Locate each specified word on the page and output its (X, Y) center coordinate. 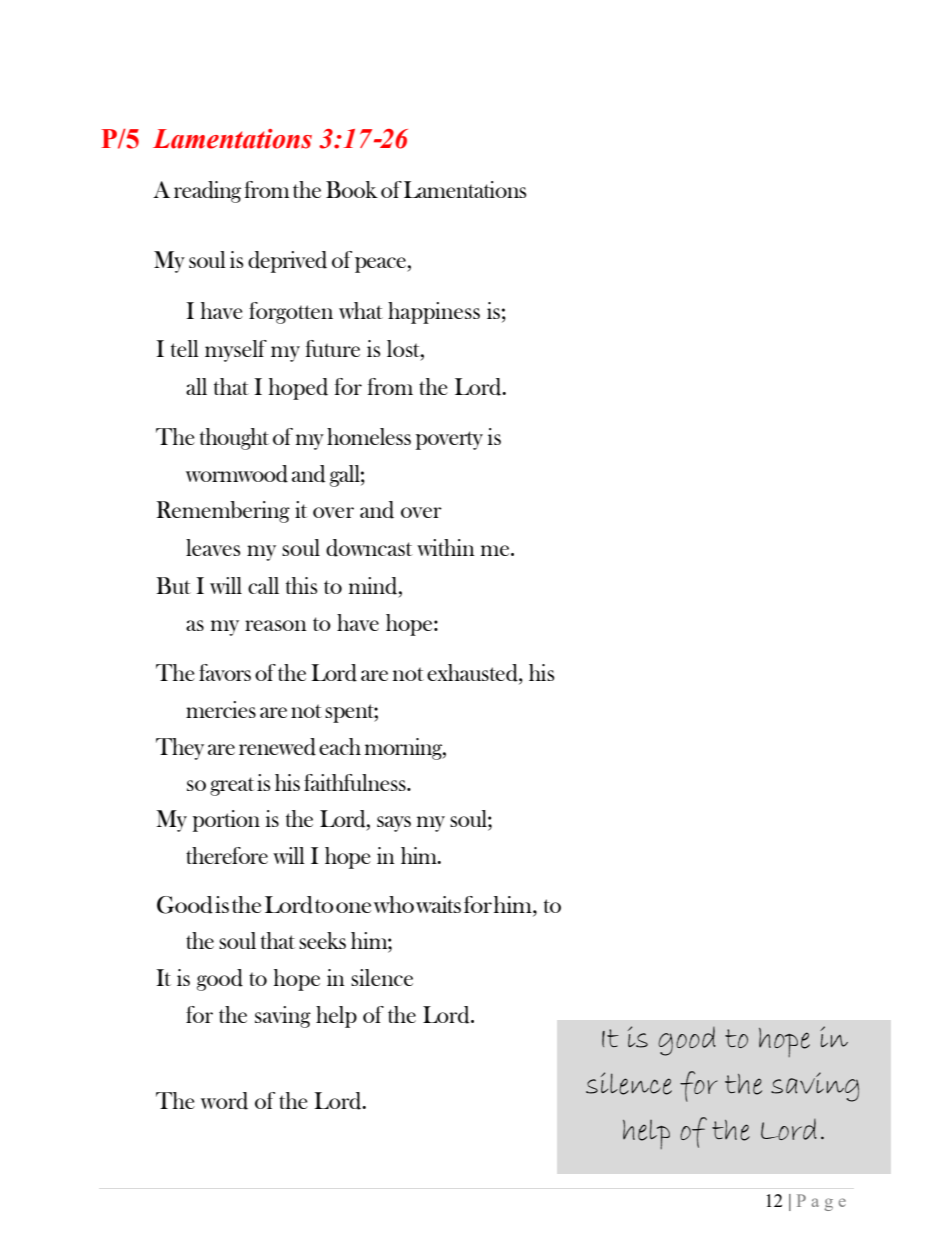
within (446, 547)
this (301, 585)
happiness (434, 313)
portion (226, 821)
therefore (227, 855)
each (340, 746)
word (224, 1101)
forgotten (291, 313)
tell (185, 348)
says (394, 824)
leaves (213, 547)
